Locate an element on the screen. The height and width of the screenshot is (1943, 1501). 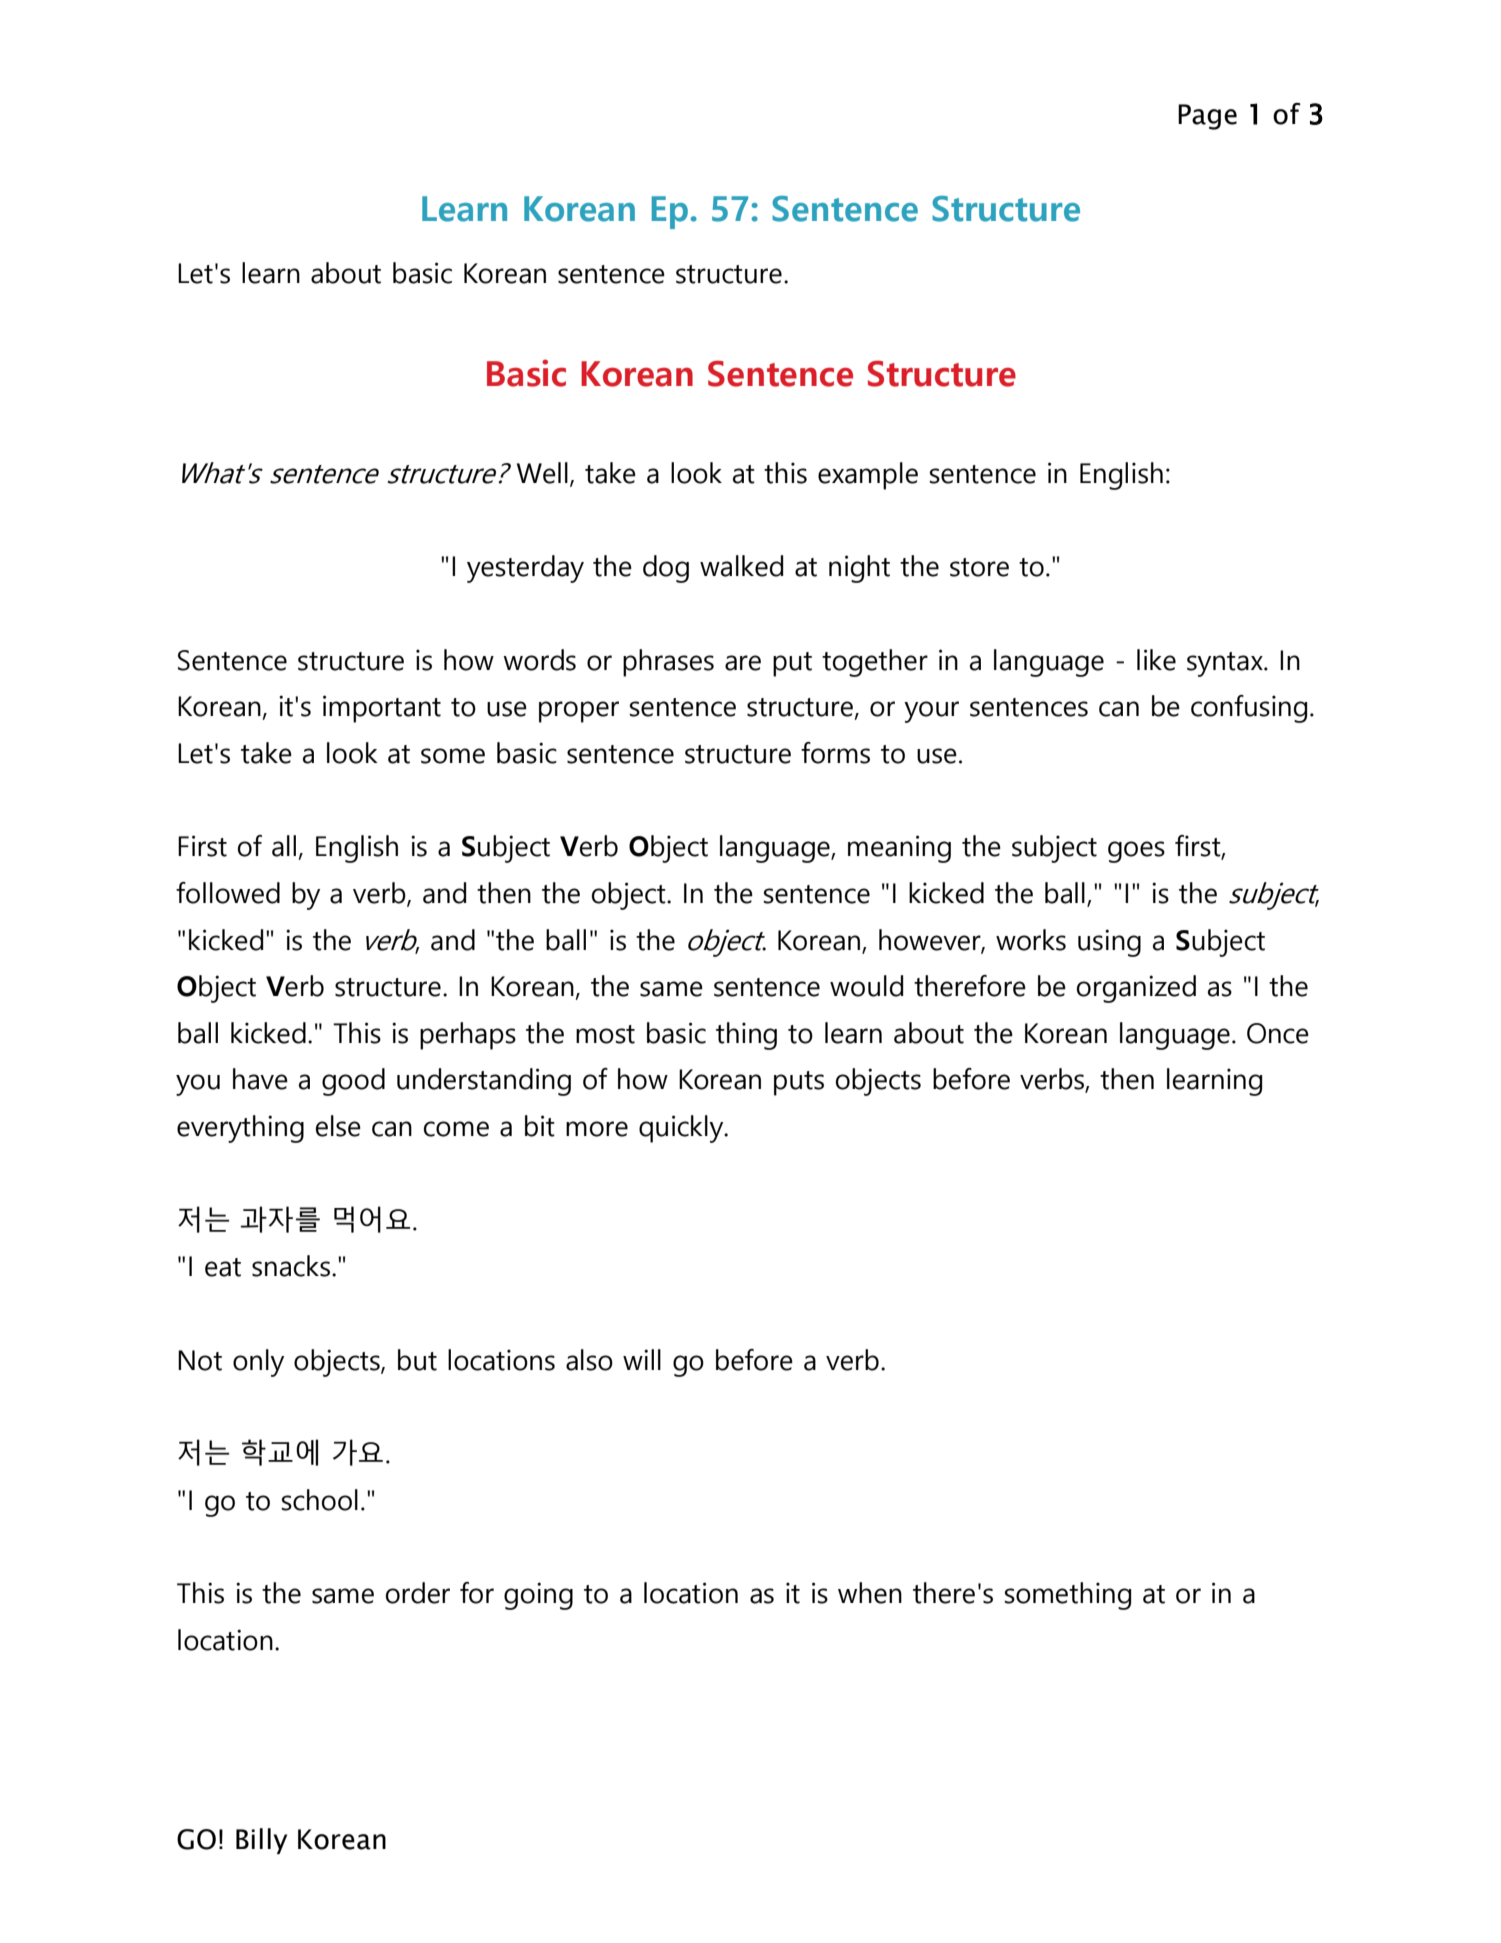
important is located at coordinates (382, 709).
